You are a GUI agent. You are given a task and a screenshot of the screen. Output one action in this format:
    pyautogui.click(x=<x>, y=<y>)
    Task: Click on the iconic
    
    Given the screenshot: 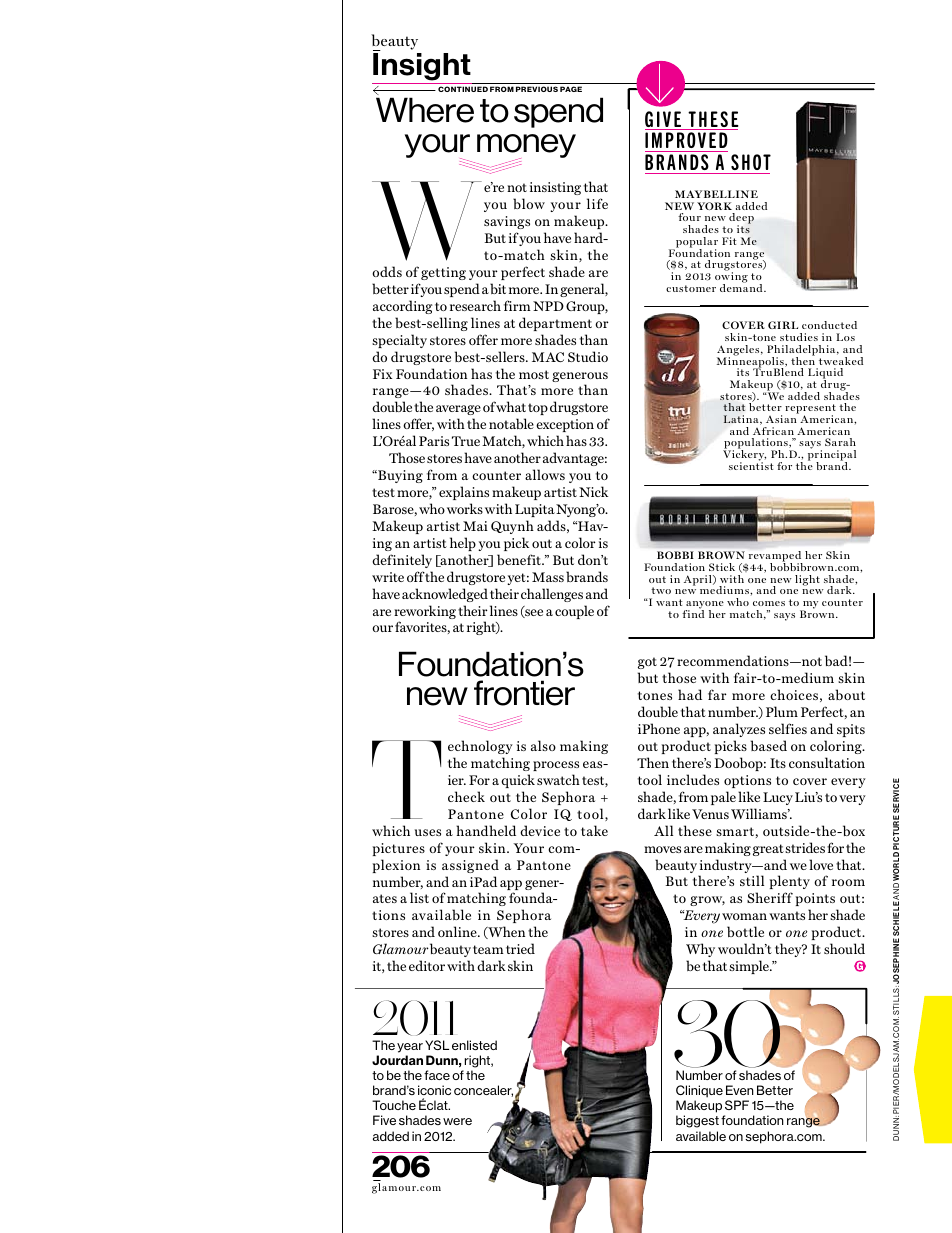 What is the action you would take?
    pyautogui.click(x=434, y=1090)
